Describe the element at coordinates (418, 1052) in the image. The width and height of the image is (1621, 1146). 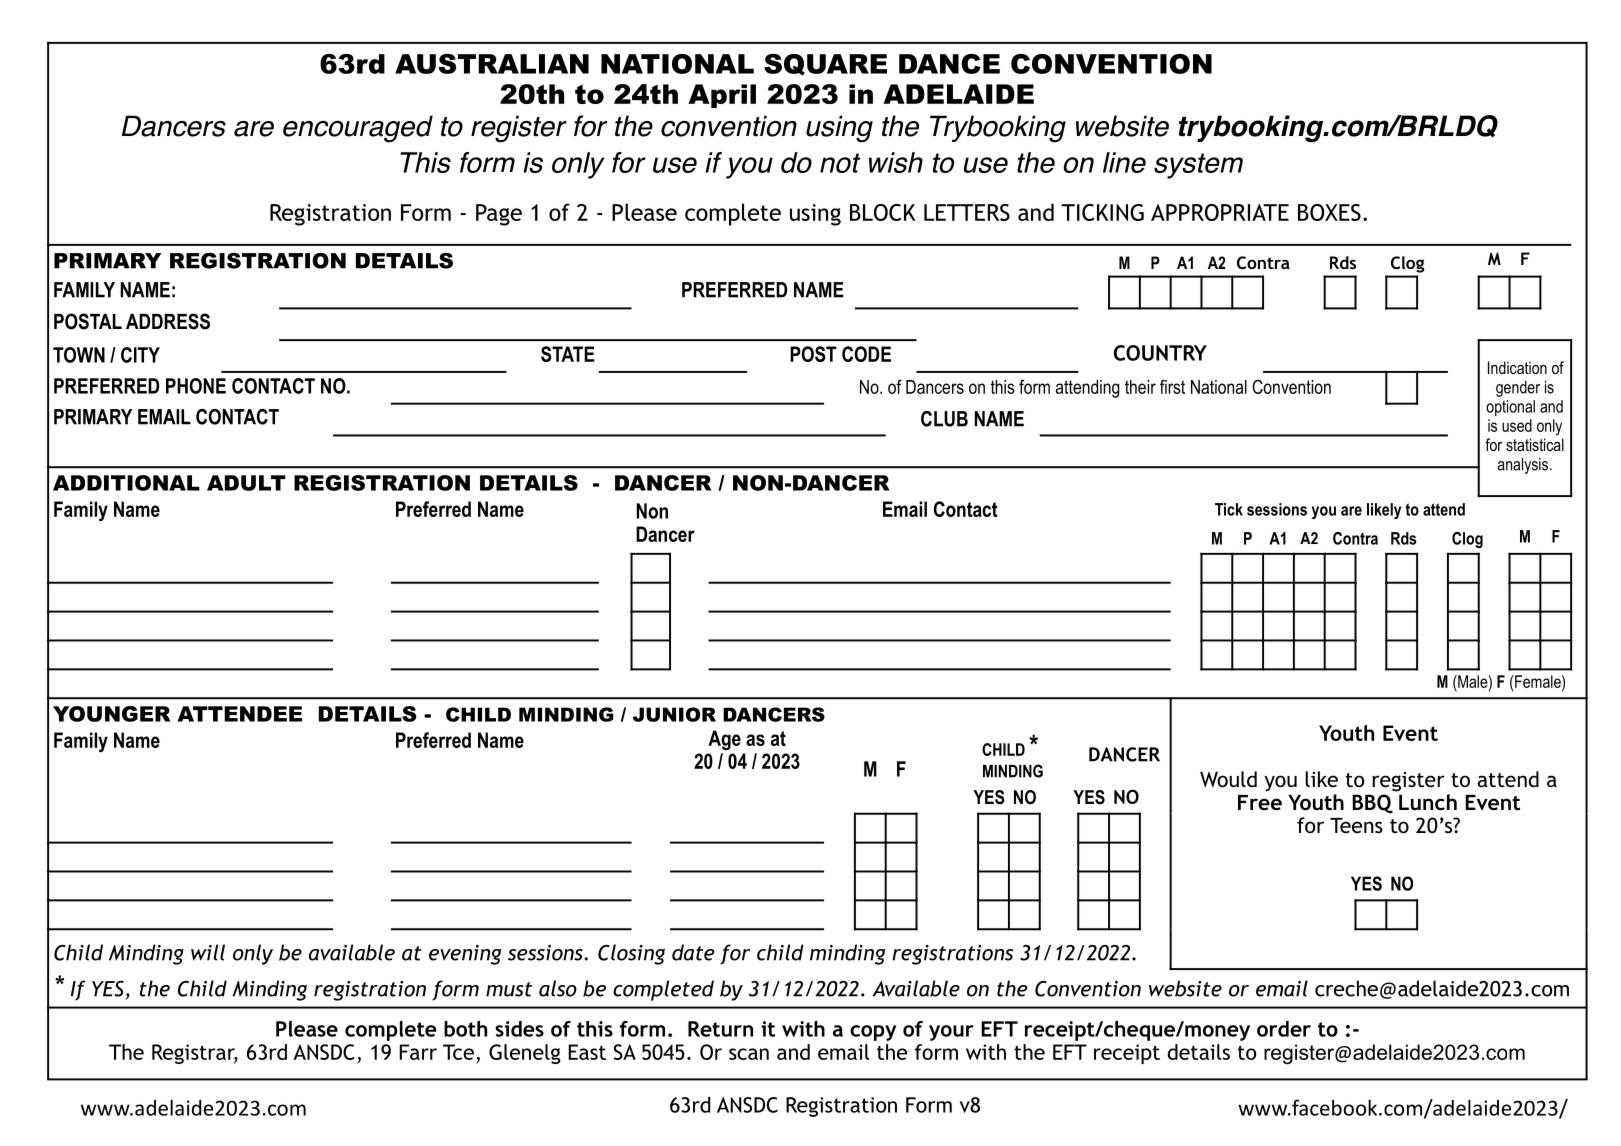
I see `Farr` at that location.
